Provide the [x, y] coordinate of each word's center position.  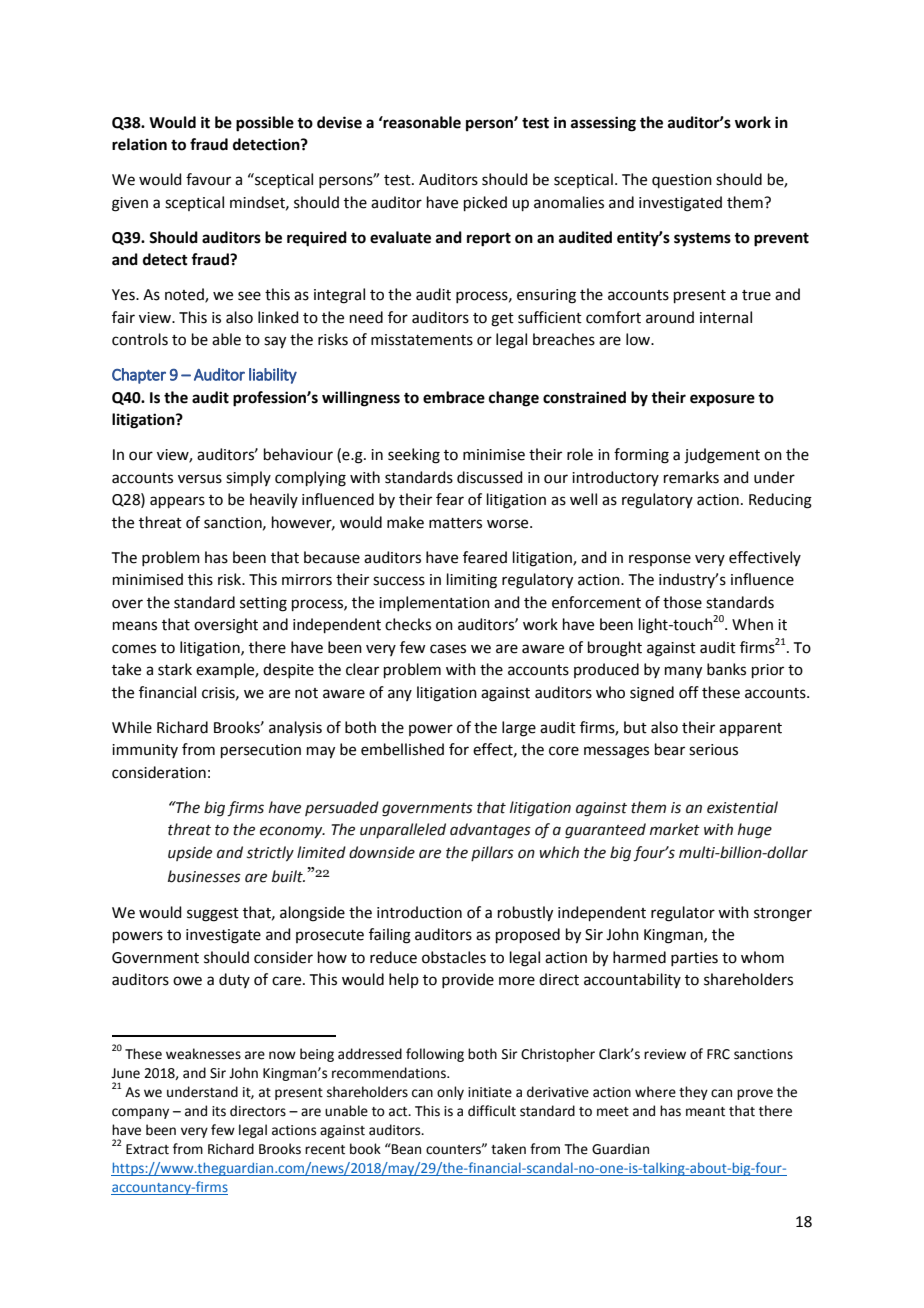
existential [742, 807]
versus [200, 479]
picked [485, 203]
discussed [490, 477]
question [682, 181]
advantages [490, 831]
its [219, 1111]
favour [208, 179]
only [450, 1093]
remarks [691, 477]
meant [705, 1112]
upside [190, 853]
